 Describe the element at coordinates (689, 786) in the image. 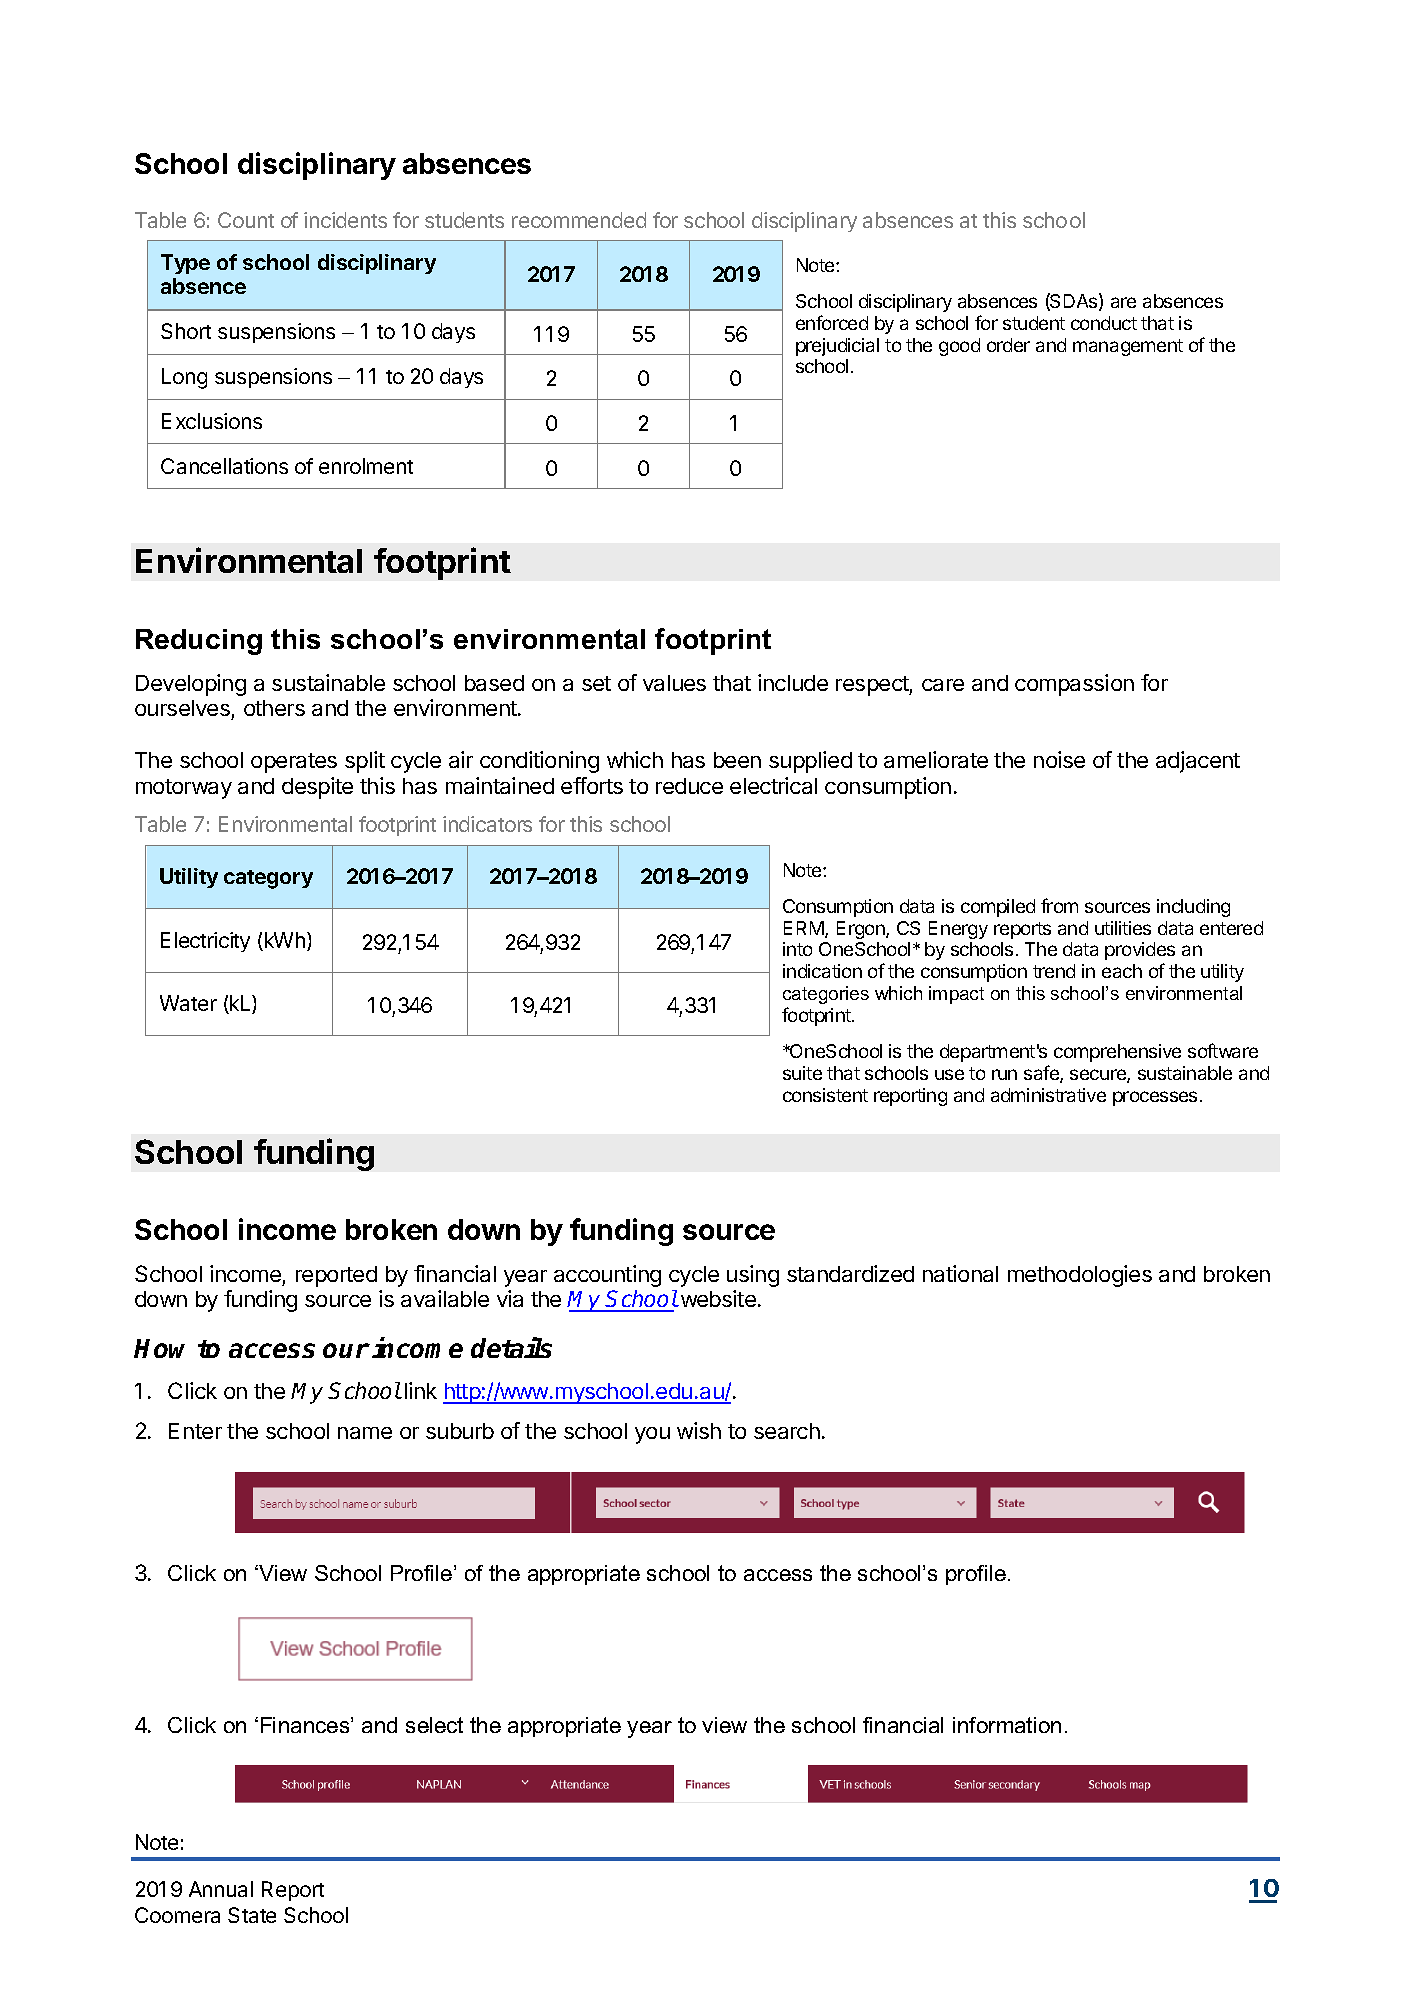

I see `reduce` at that location.
